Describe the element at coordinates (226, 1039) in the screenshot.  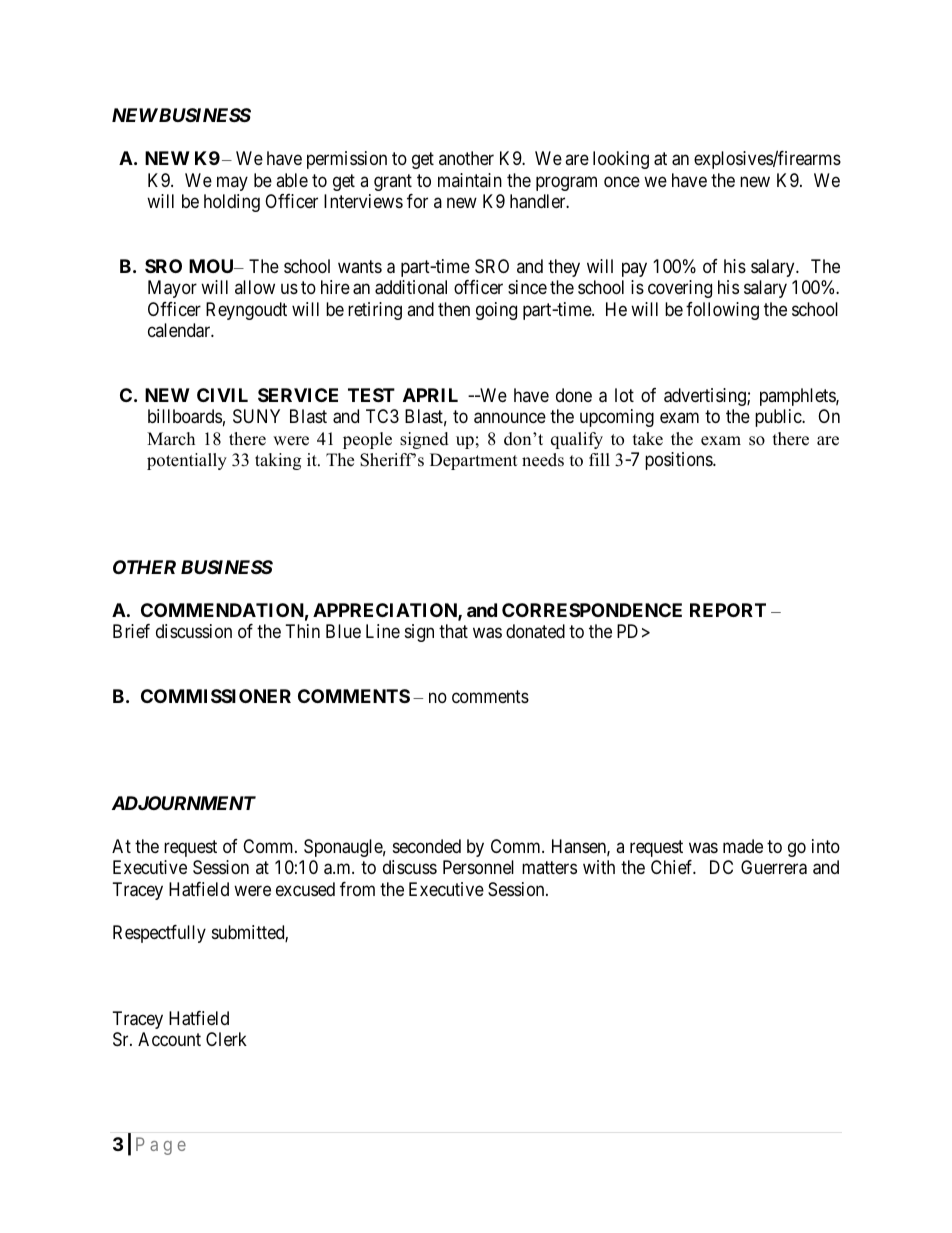
I see `Clerk` at that location.
